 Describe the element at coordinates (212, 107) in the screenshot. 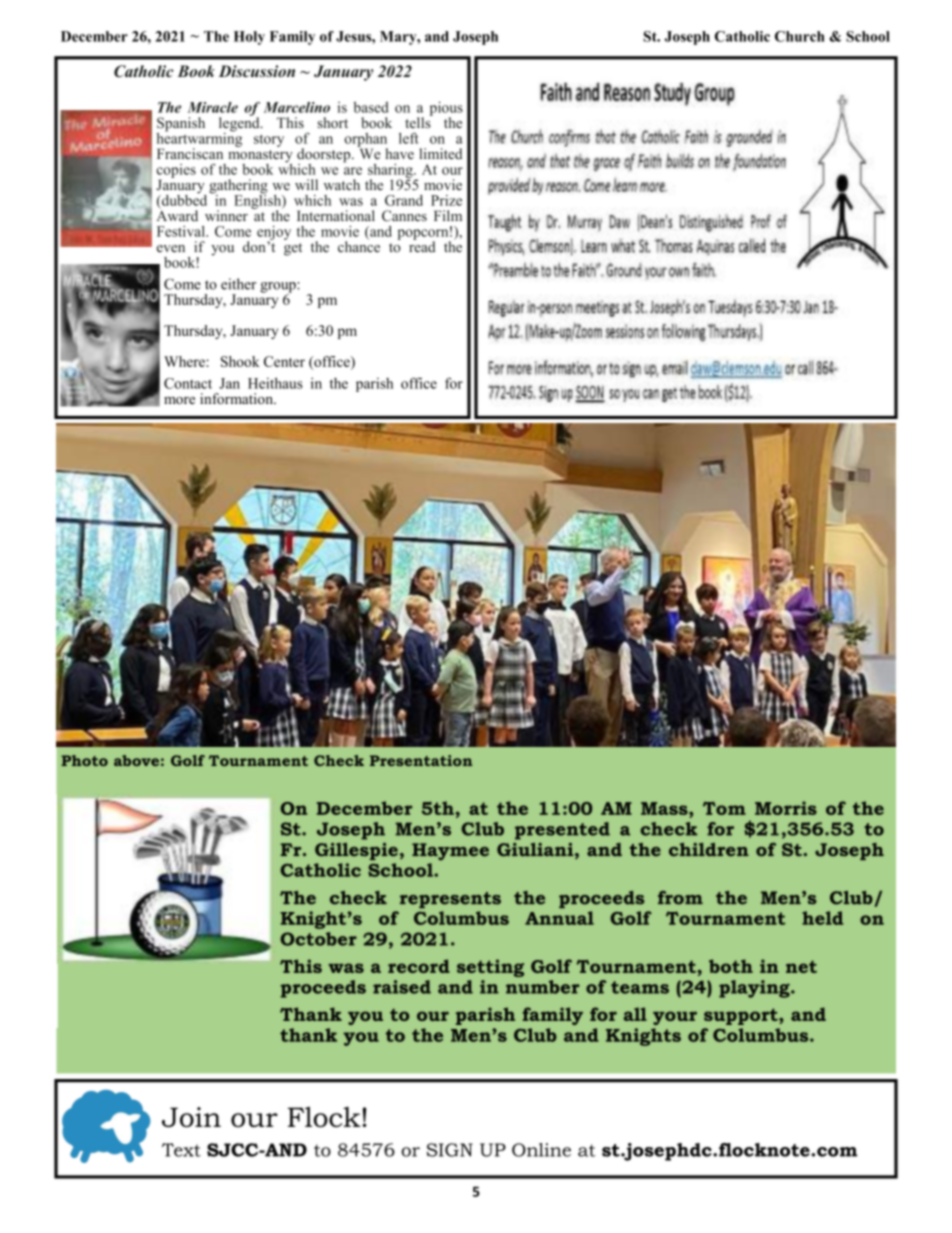

I see `Miracle` at that location.
